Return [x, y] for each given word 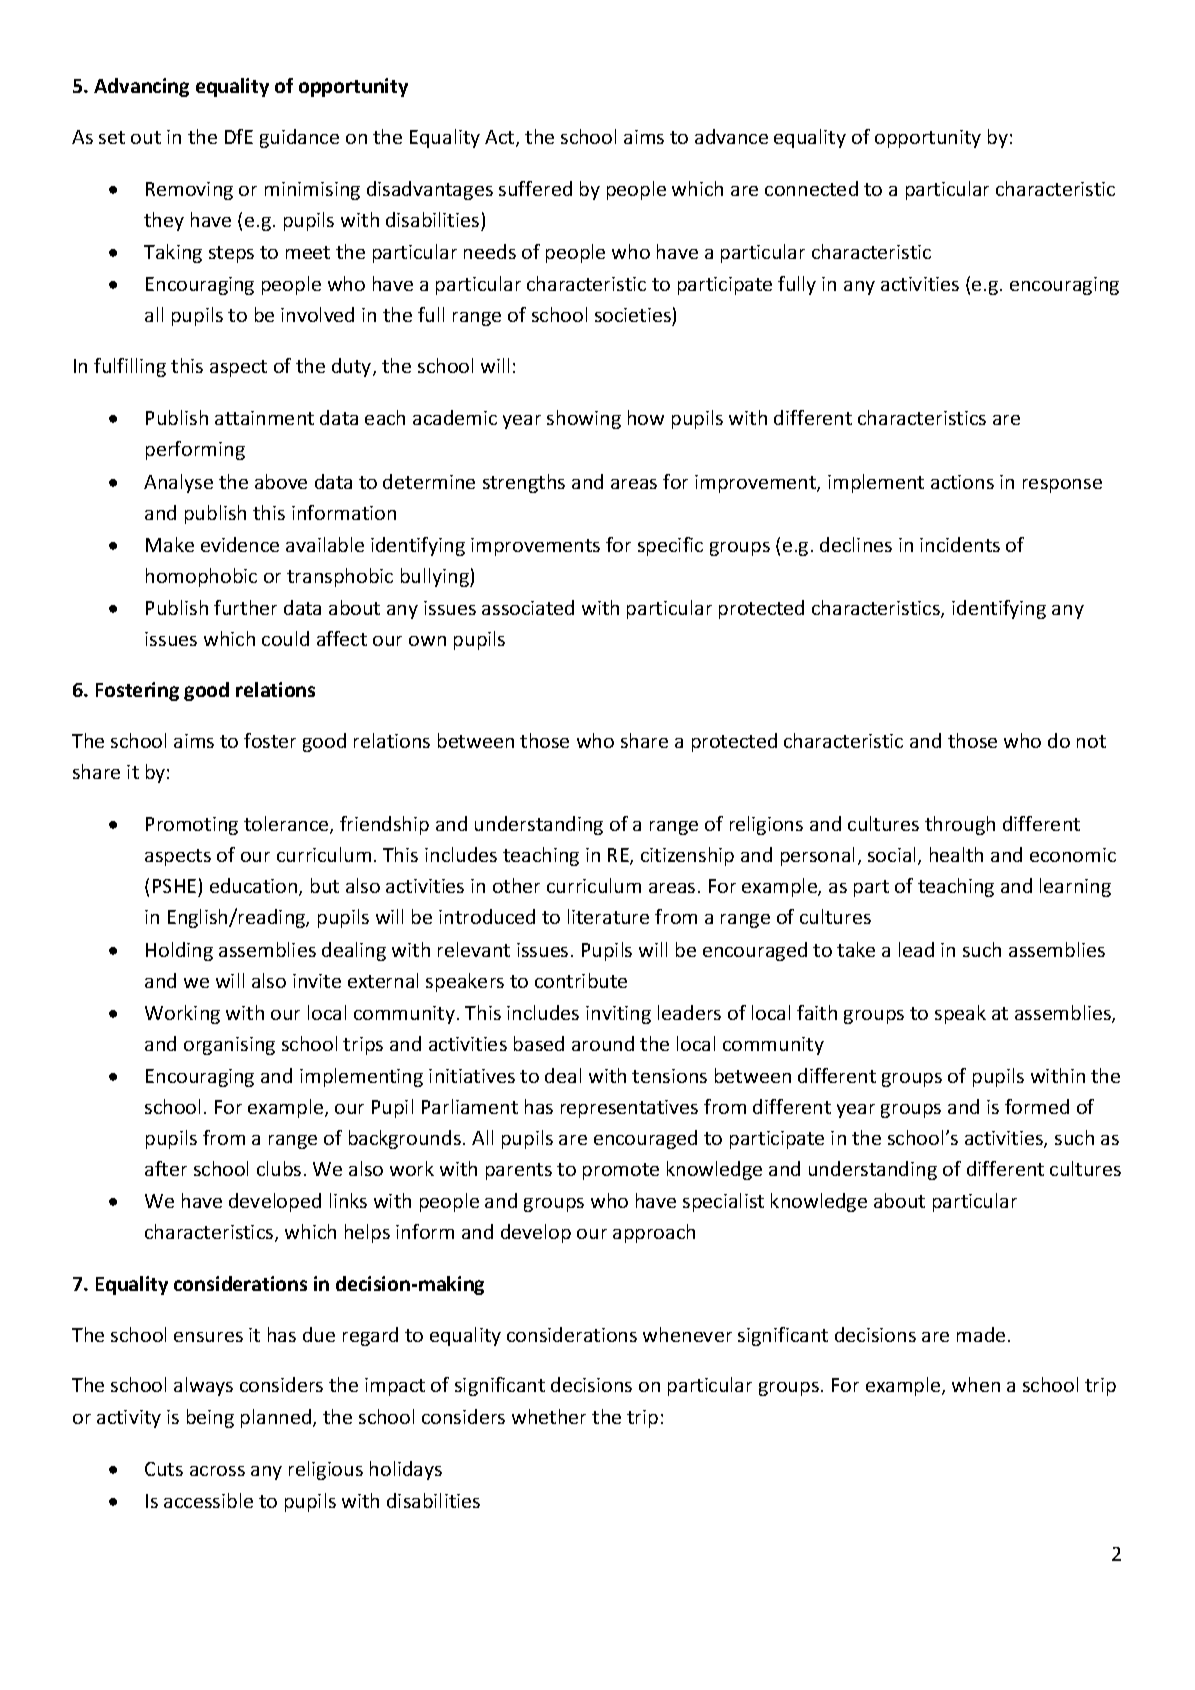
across [217, 1471]
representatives [629, 1109]
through [960, 825]
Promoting [192, 826]
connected [811, 188]
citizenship [687, 856]
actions [962, 482]
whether [549, 1416]
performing [195, 450]
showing [584, 419]
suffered [535, 188]
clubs [279, 1168]
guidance [299, 138]
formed [1037, 1106]
